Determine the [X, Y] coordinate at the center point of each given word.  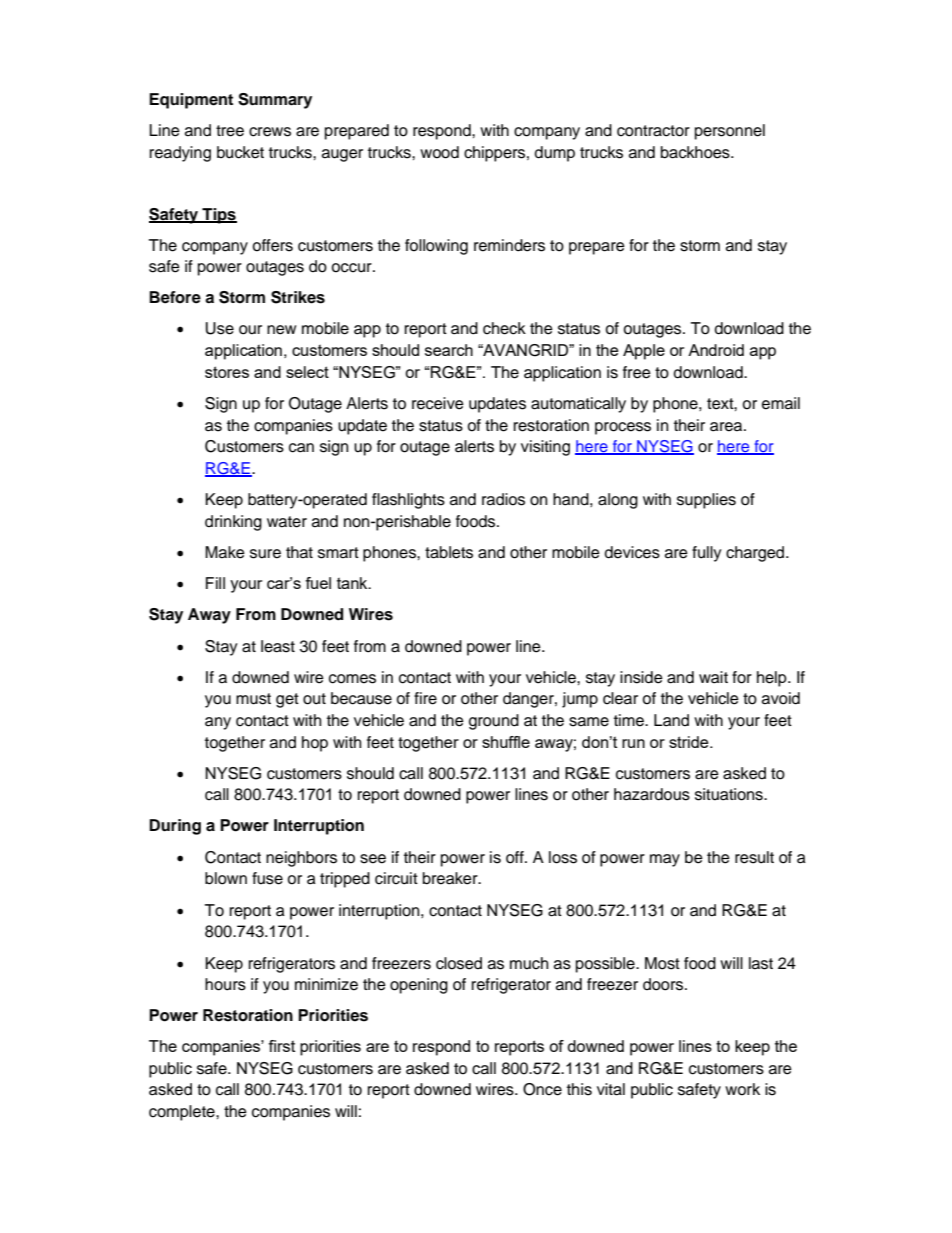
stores [227, 372]
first [281, 1046]
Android [716, 350]
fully [707, 554]
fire [425, 698]
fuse [267, 878]
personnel [730, 132]
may [665, 860]
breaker [451, 878]
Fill [215, 583]
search [449, 350]
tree [230, 131]
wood [439, 152]
